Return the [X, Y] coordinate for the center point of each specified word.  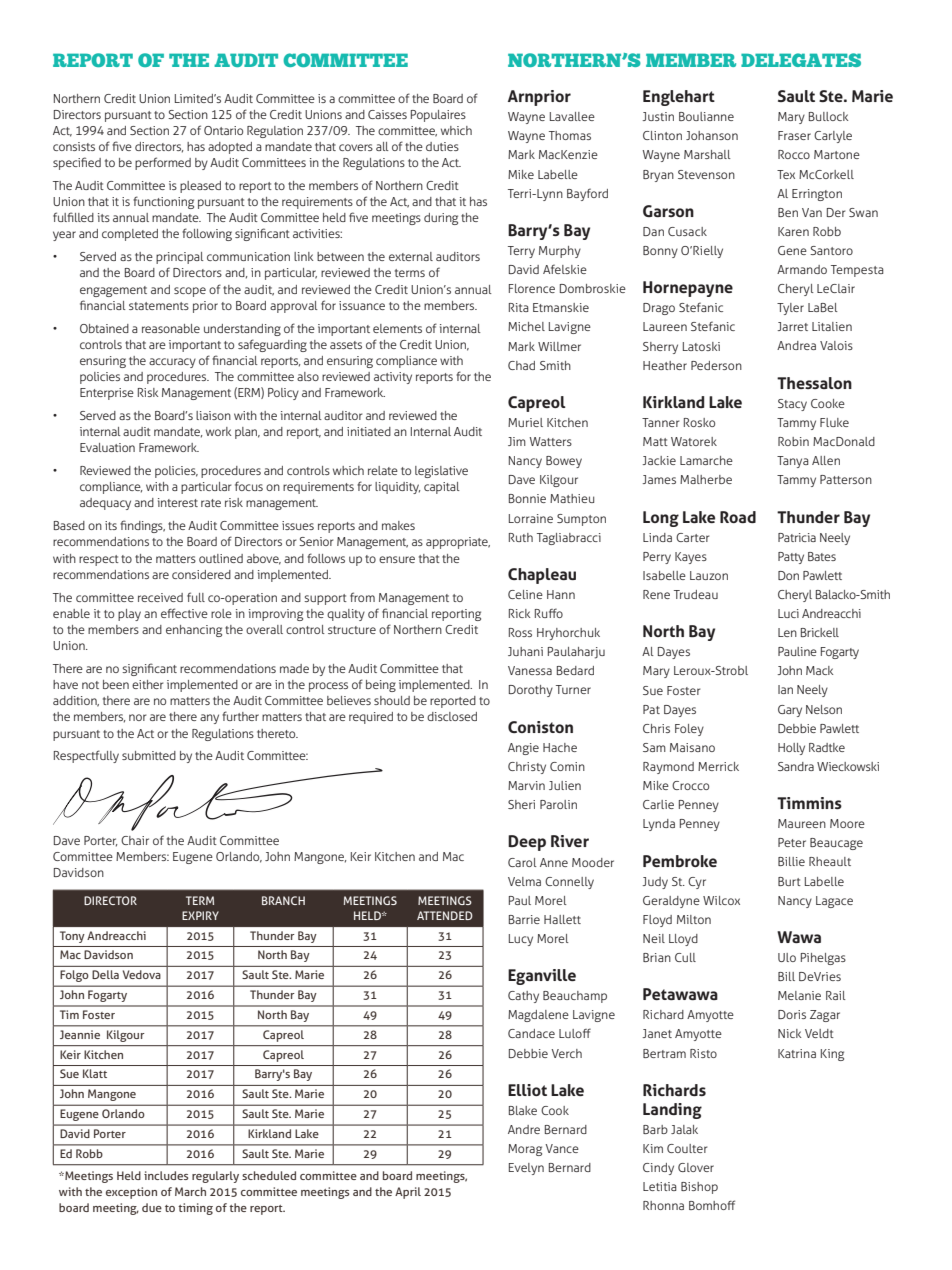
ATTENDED [445, 915]
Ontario [223, 130]
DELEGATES [801, 60]
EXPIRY [200, 915]
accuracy [172, 363]
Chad [521, 365]
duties [442, 146]
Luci [788, 613]
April [408, 1193]
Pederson [716, 365]
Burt [789, 881]
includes [166, 1175]
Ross [520, 632]
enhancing [194, 631]
